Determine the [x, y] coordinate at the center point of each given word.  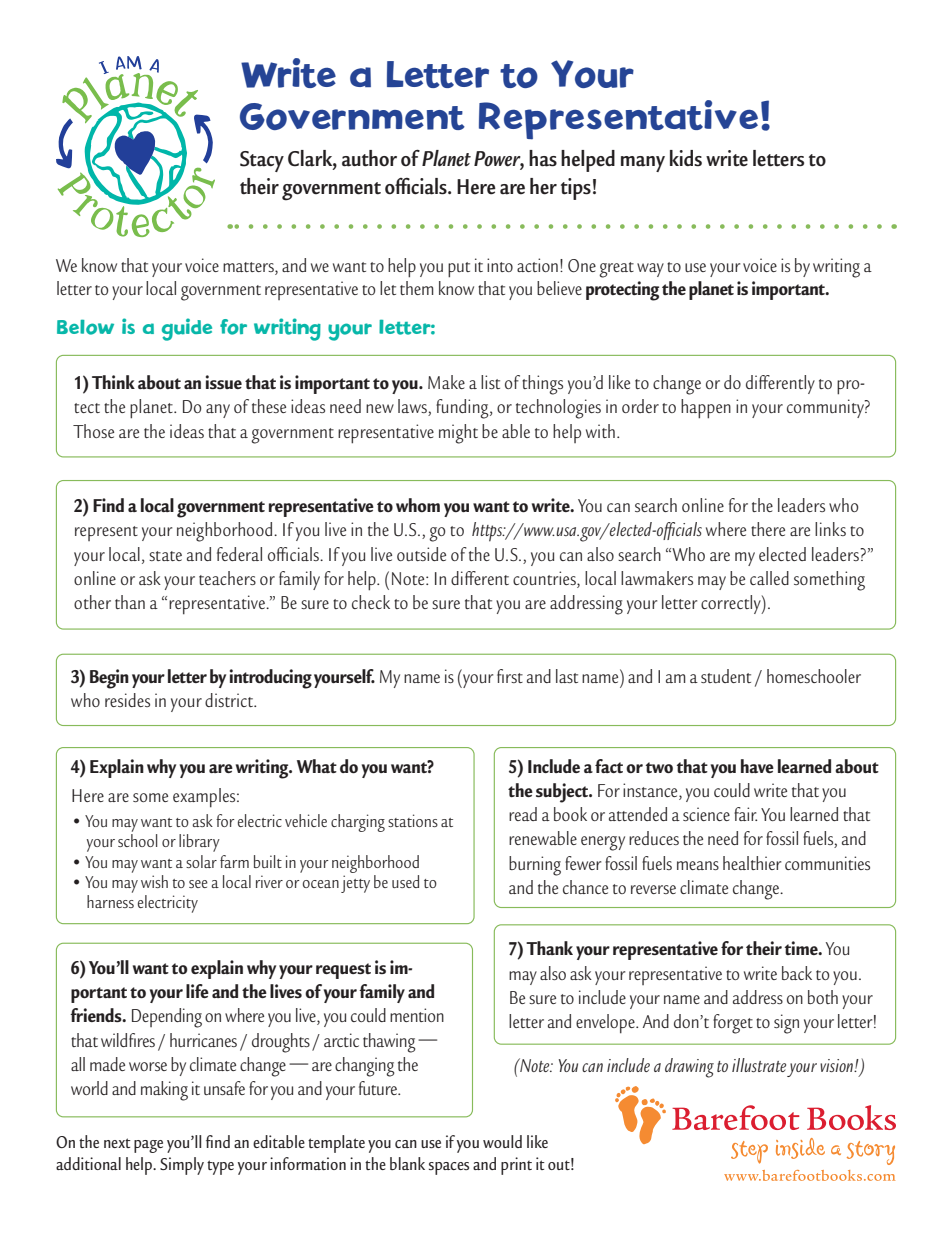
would [502, 1141]
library [199, 843]
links [830, 529]
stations [413, 820]
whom [418, 505]
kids [686, 158]
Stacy [262, 161]
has [543, 158]
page [148, 1146]
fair [745, 814]
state [165, 556]
